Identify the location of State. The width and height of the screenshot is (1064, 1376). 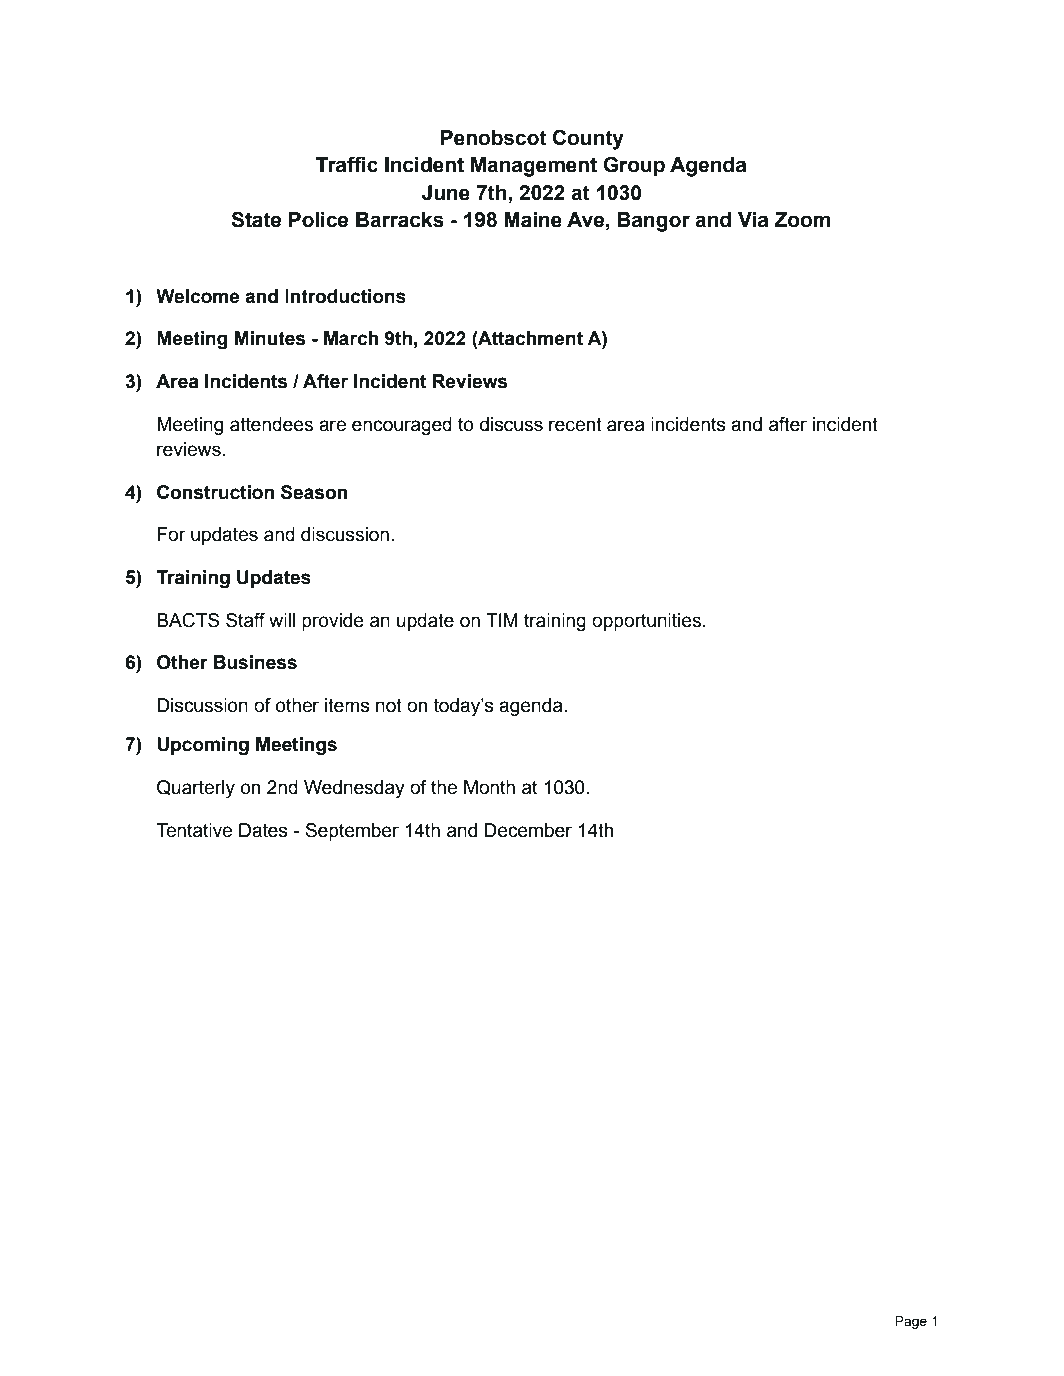
(256, 219).
